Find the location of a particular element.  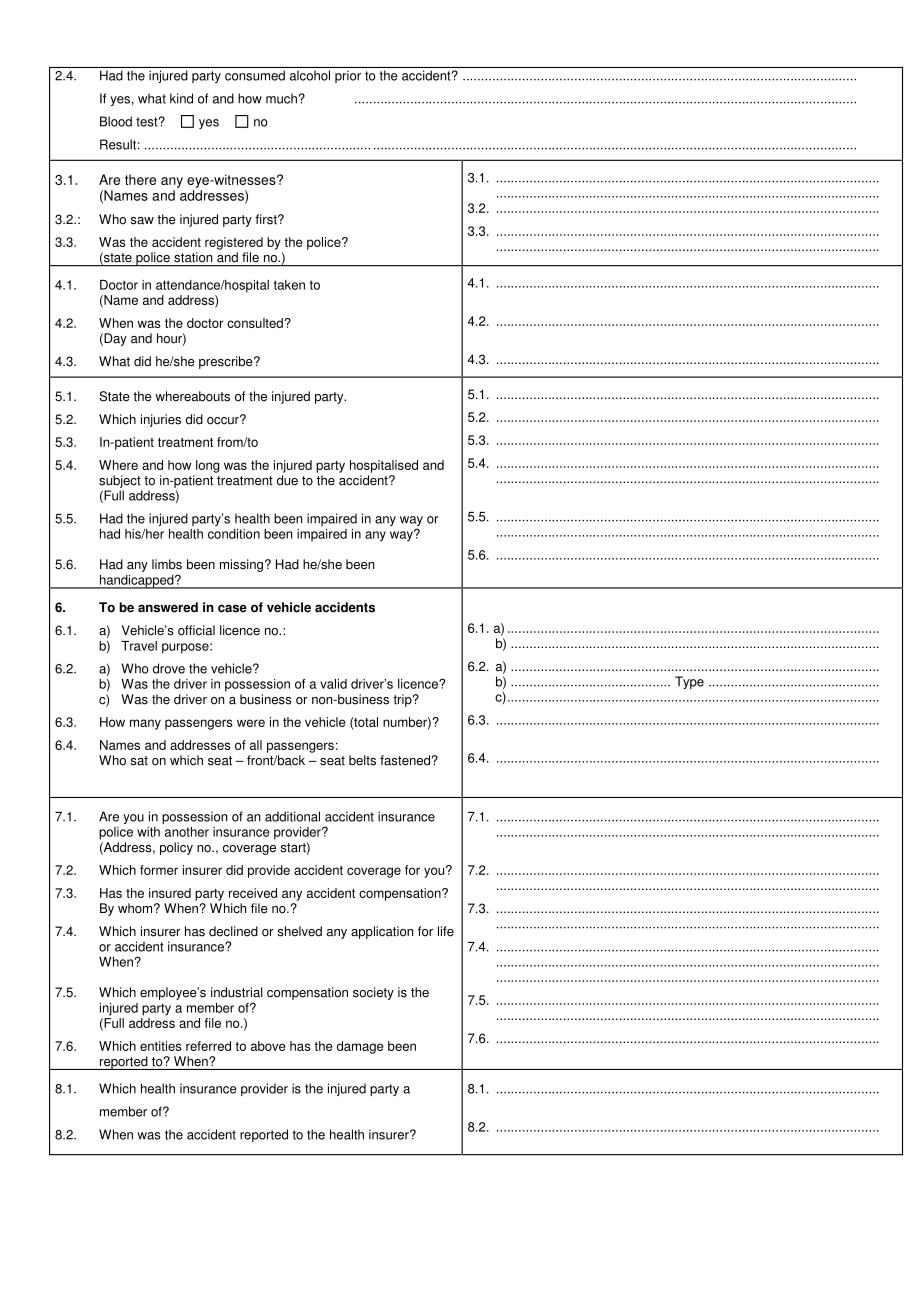

kind is located at coordinates (181, 98).
